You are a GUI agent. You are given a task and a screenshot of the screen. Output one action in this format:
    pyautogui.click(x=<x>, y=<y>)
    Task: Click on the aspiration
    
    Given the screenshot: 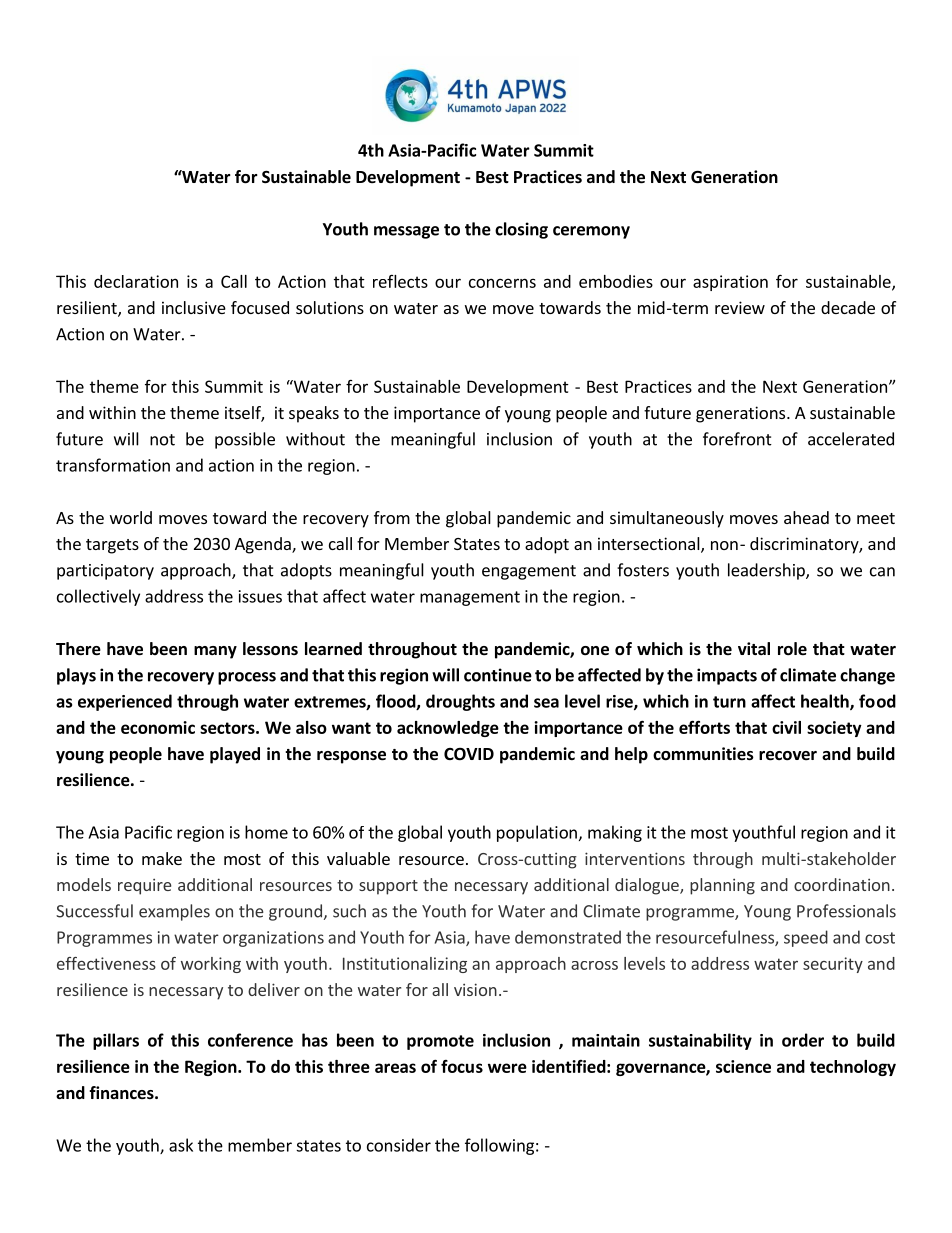 What is the action you would take?
    pyautogui.click(x=730, y=283)
